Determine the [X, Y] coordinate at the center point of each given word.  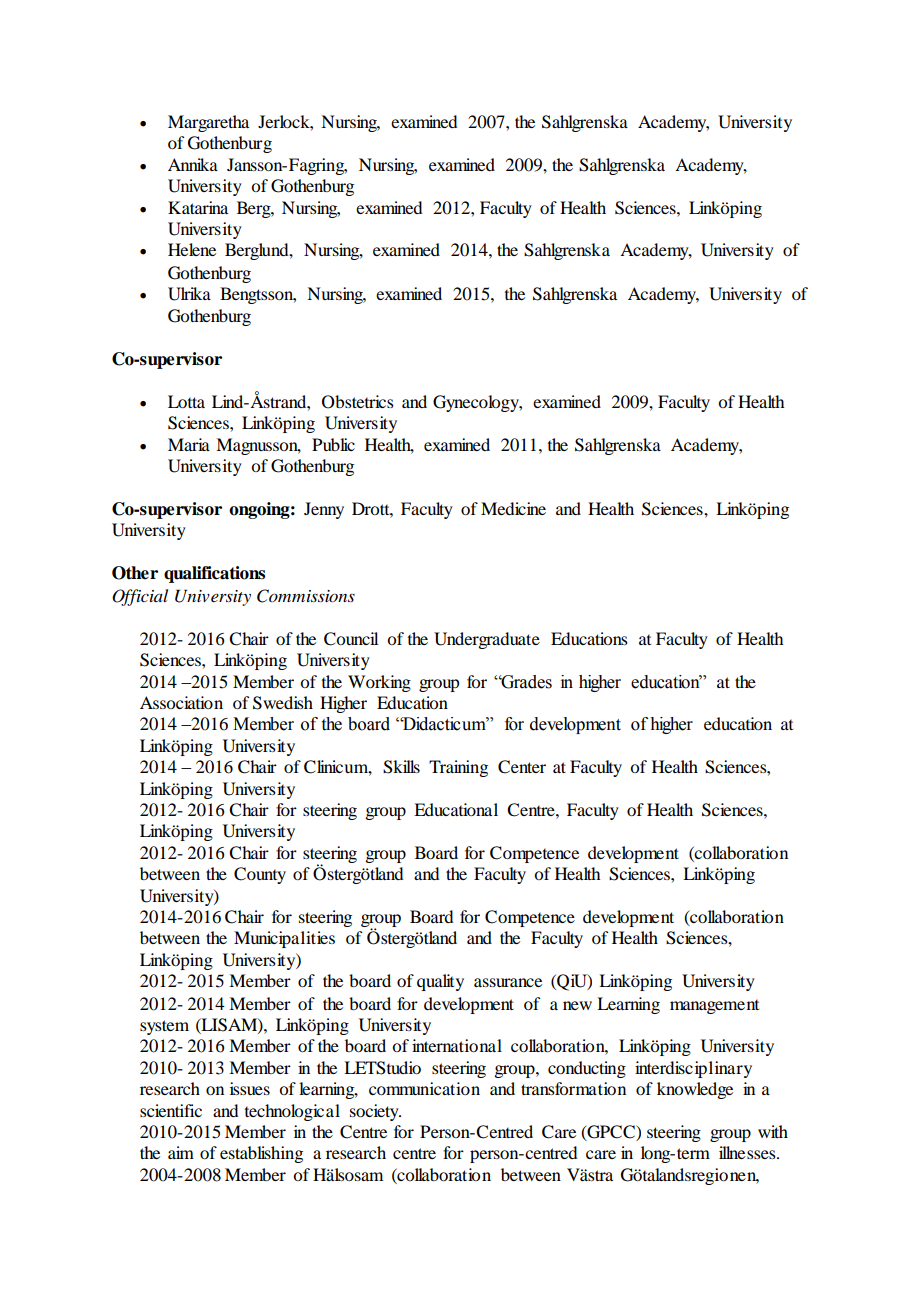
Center [522, 767]
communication [424, 1088]
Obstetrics [358, 402]
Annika [193, 164]
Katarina [198, 207]
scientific [171, 1110]
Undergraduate [487, 640]
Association [181, 702]
